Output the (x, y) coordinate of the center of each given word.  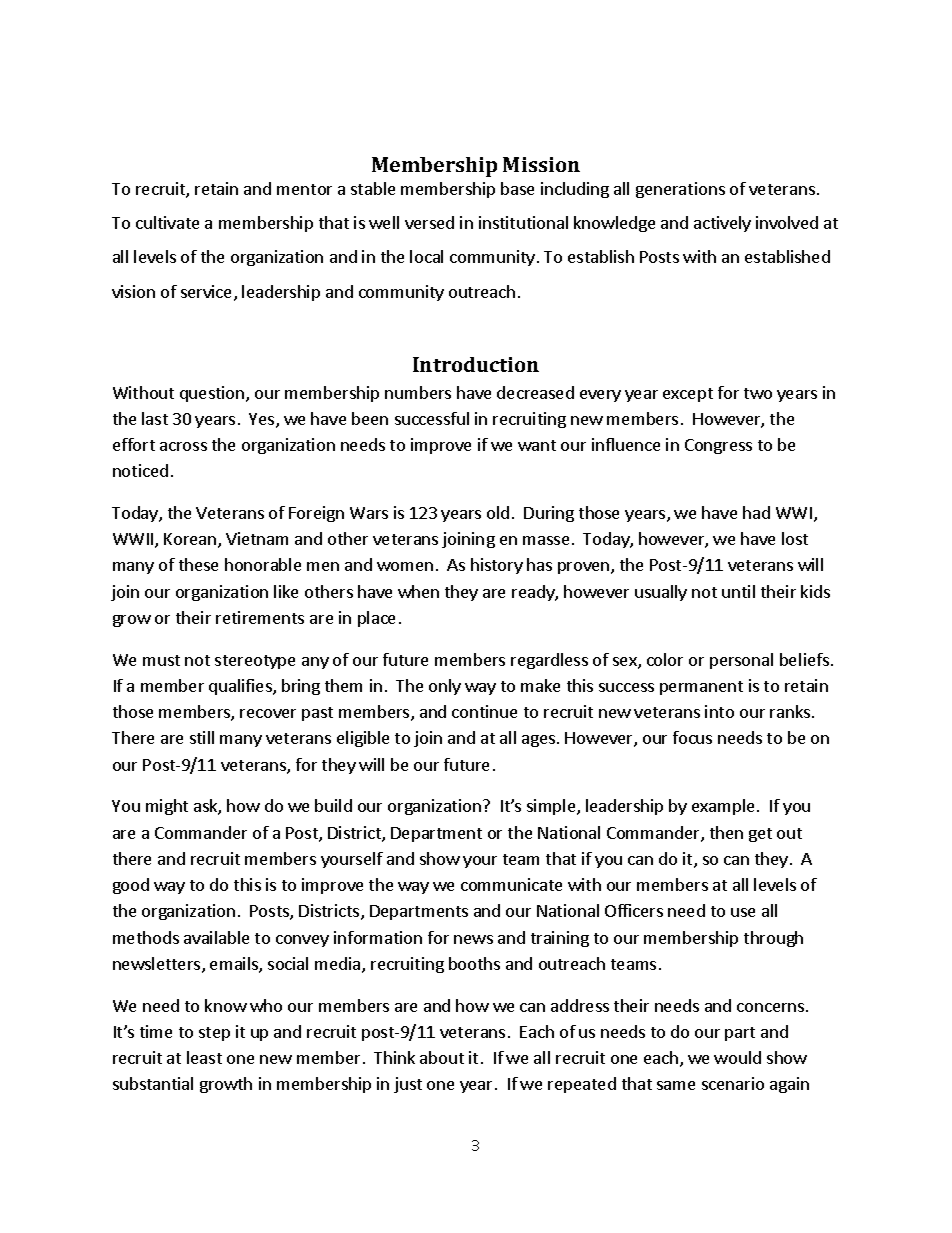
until (738, 591)
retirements (260, 617)
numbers (418, 392)
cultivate (167, 222)
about (442, 1057)
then (726, 832)
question (213, 394)
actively (722, 224)
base (517, 188)
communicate (511, 884)
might (167, 807)
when (418, 591)
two (758, 393)
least (204, 1057)
